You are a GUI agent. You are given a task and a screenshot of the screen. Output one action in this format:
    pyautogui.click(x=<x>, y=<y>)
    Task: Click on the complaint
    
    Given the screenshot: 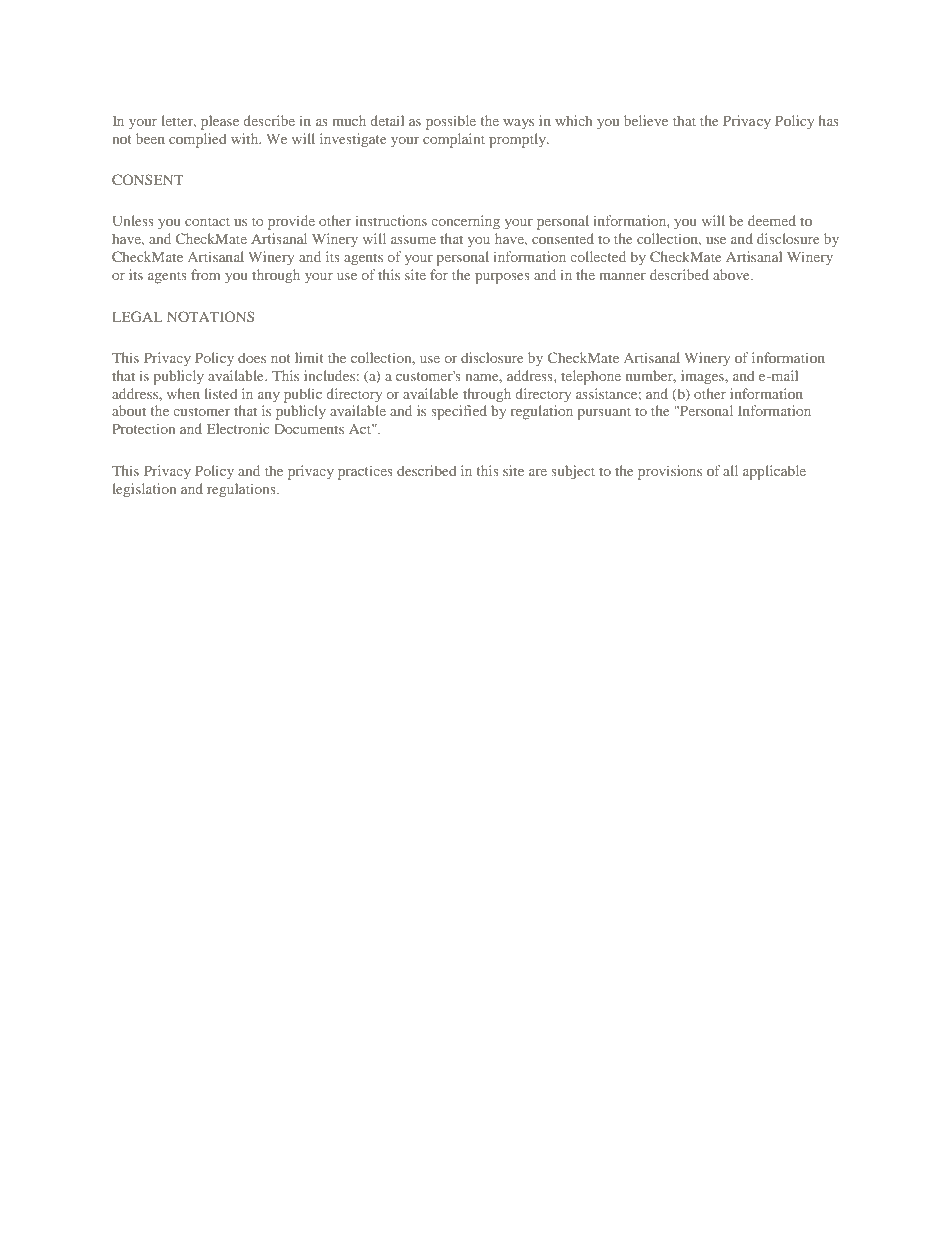 What is the action you would take?
    pyautogui.click(x=454, y=140)
